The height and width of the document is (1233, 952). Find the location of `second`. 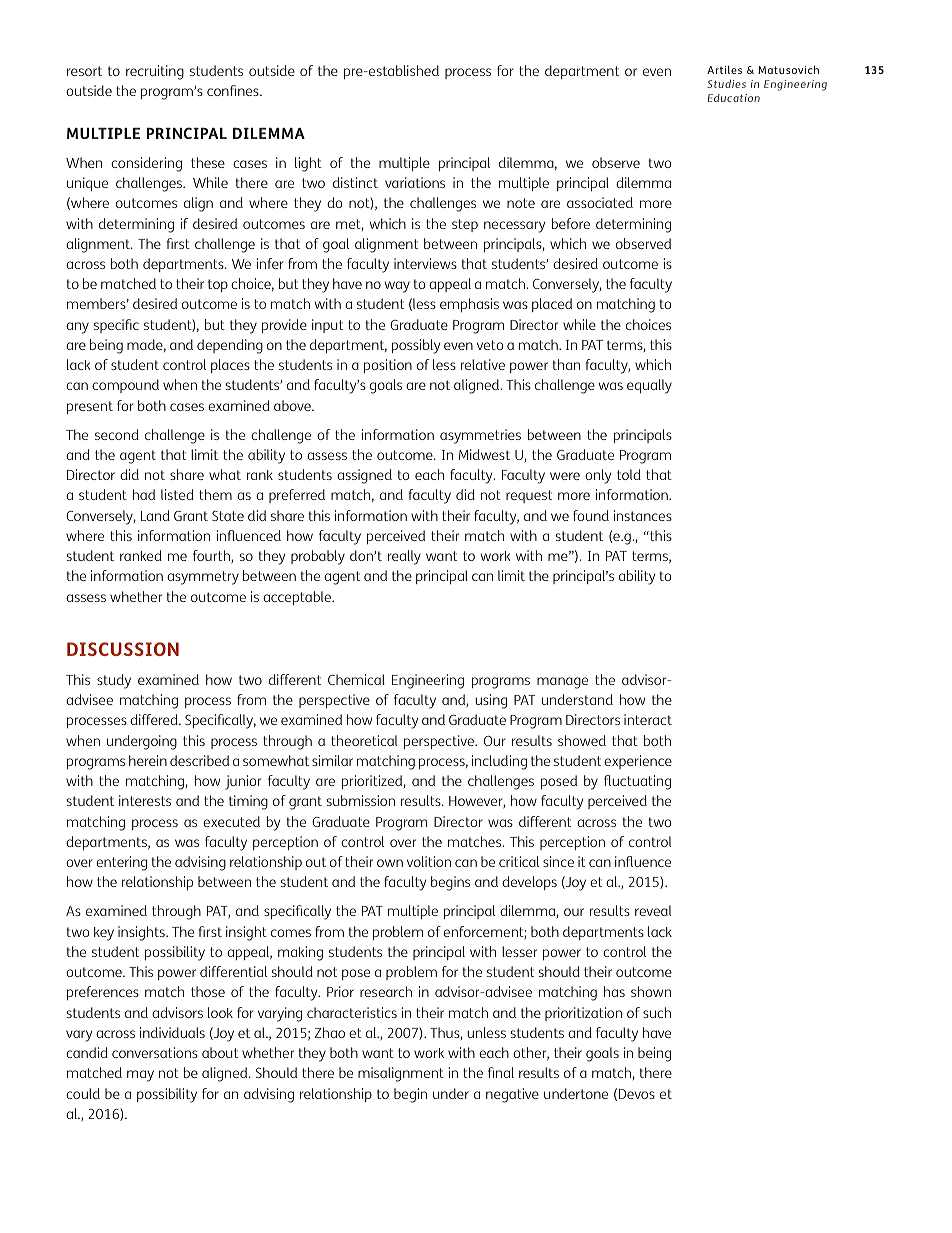

second is located at coordinates (117, 434).
